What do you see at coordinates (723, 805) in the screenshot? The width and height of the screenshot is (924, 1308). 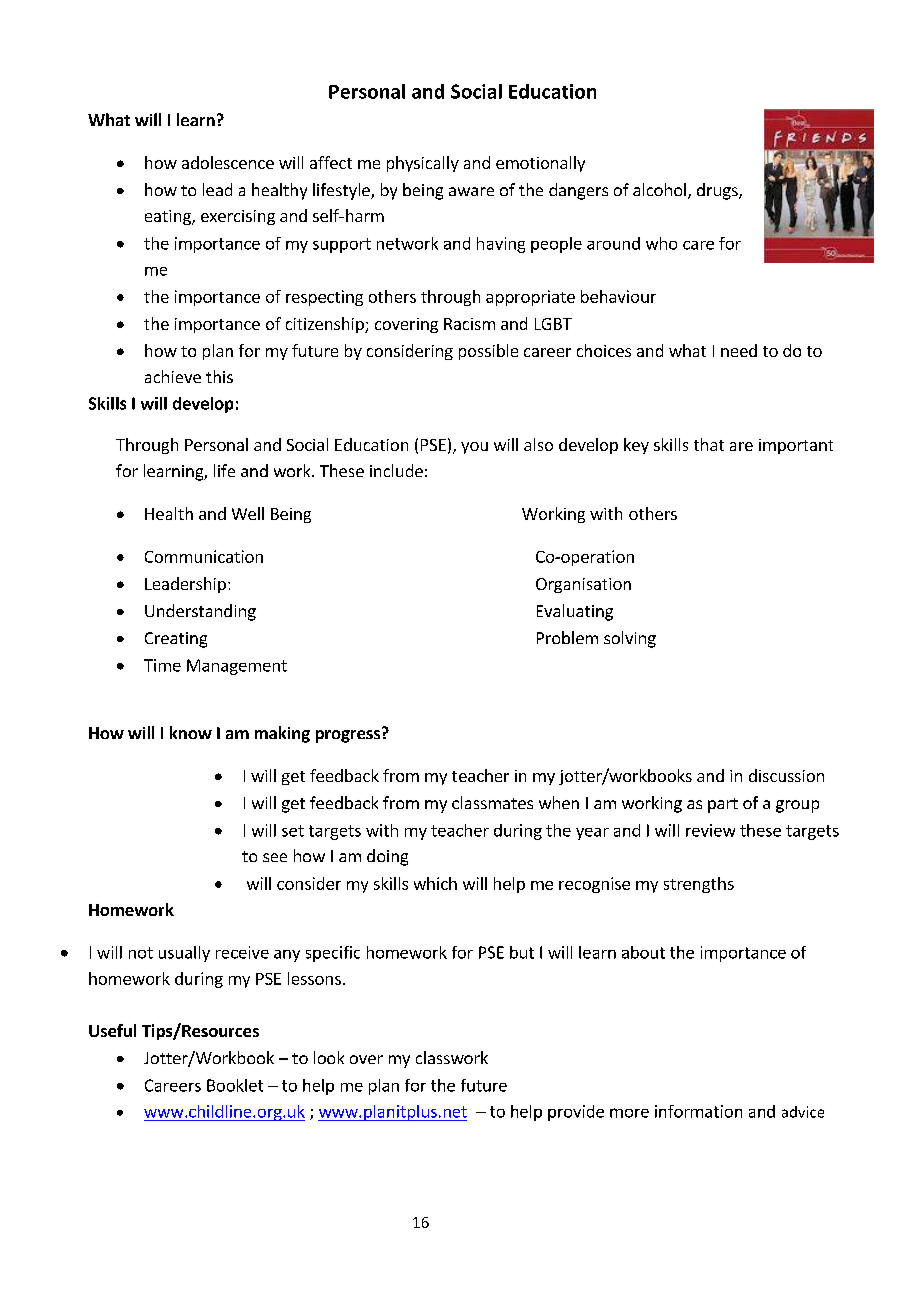 I see `part` at bounding box center [723, 805].
